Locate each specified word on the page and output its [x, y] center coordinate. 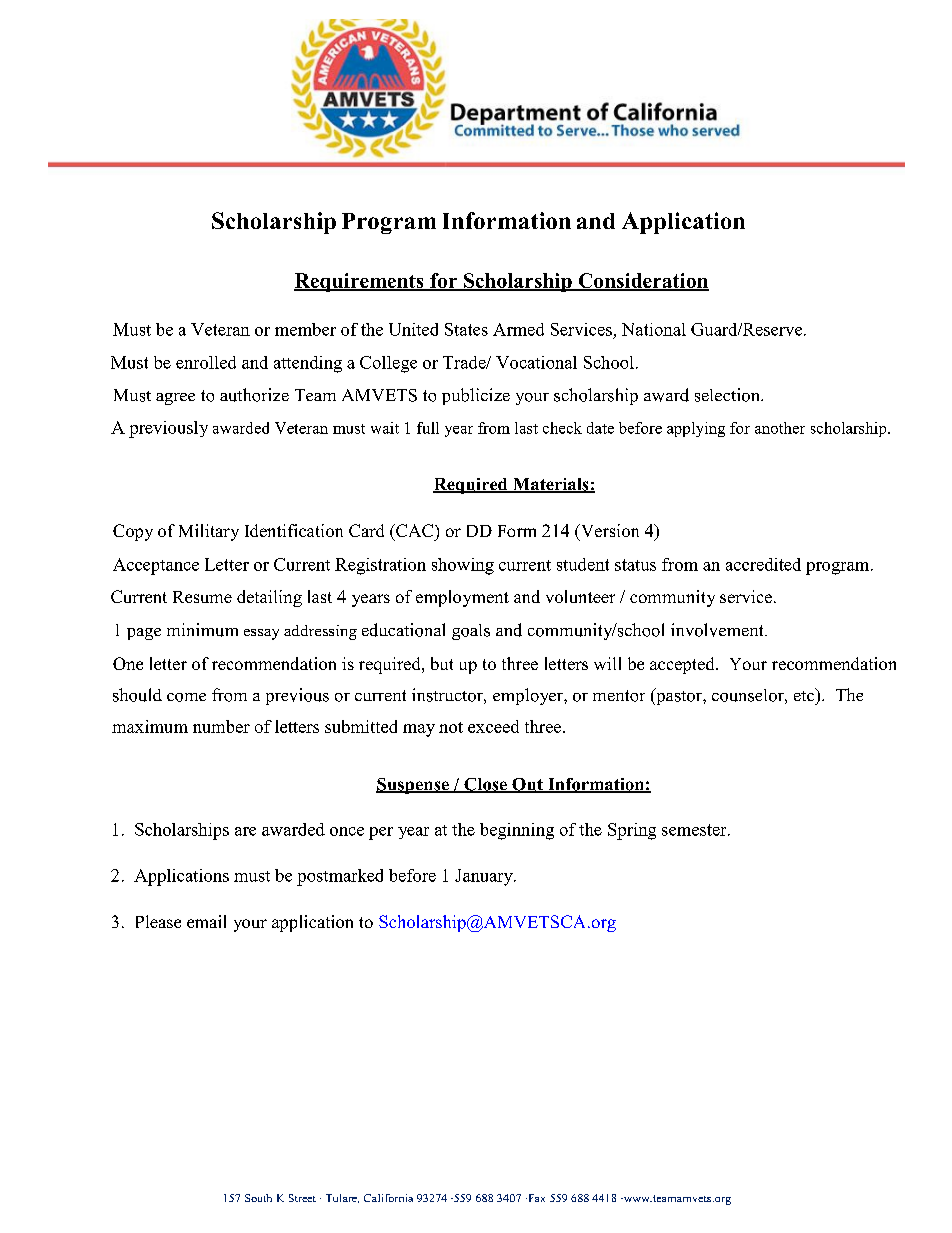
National [654, 329]
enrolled [206, 362]
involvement [718, 630]
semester [695, 830]
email [206, 921]
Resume [202, 597]
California [388, 1198]
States [466, 329]
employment [462, 598]
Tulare [342, 1198]
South [258, 1198]
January [485, 877]
